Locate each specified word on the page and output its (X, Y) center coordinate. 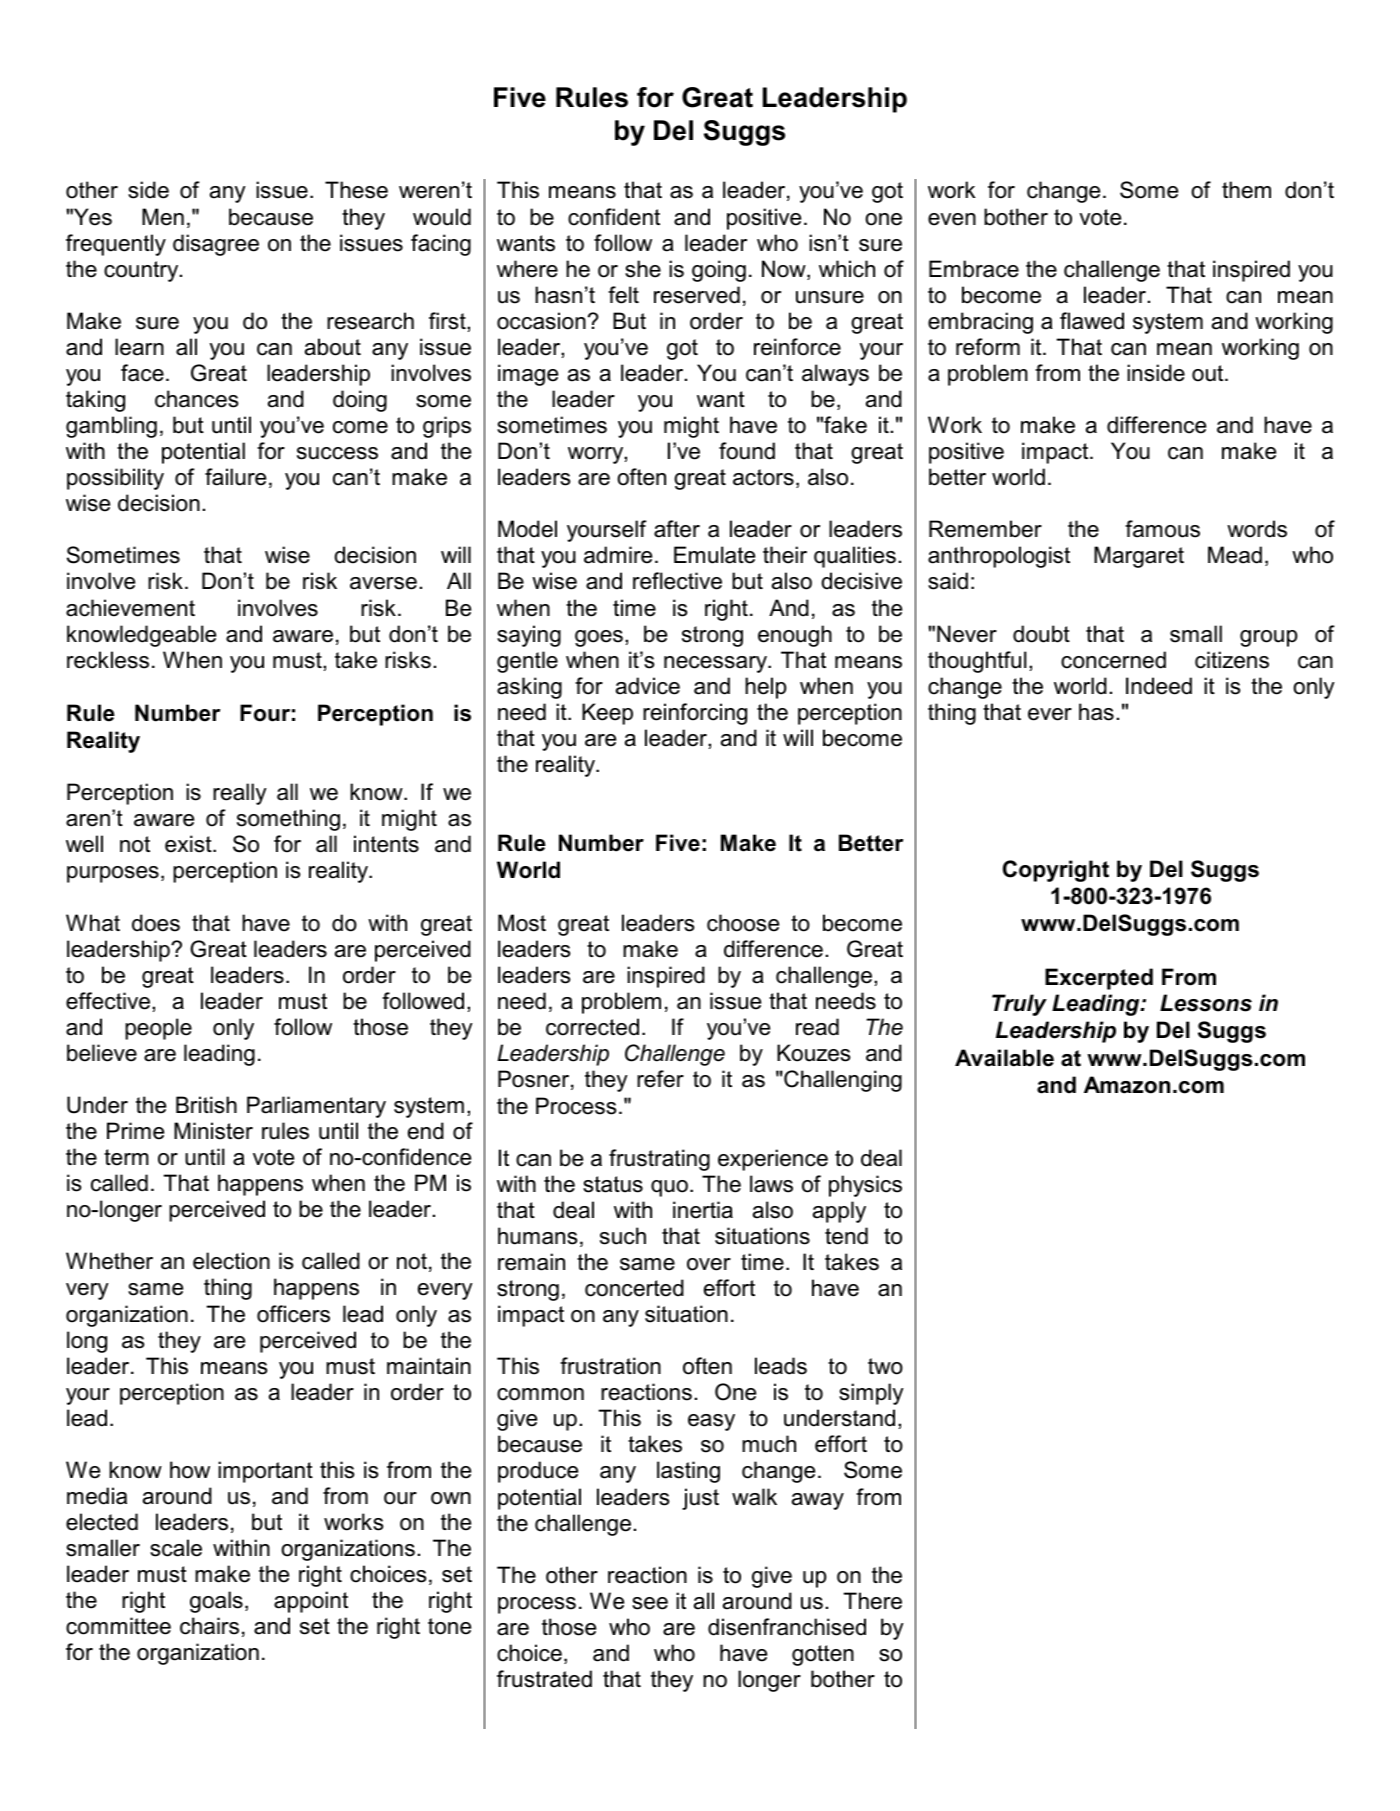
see (650, 1603)
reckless (108, 660)
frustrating (659, 1160)
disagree (216, 245)
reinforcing (695, 714)
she (643, 269)
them (1246, 190)
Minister (213, 1131)
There (872, 1601)
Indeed (1159, 686)
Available (1004, 1058)
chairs (209, 1626)
